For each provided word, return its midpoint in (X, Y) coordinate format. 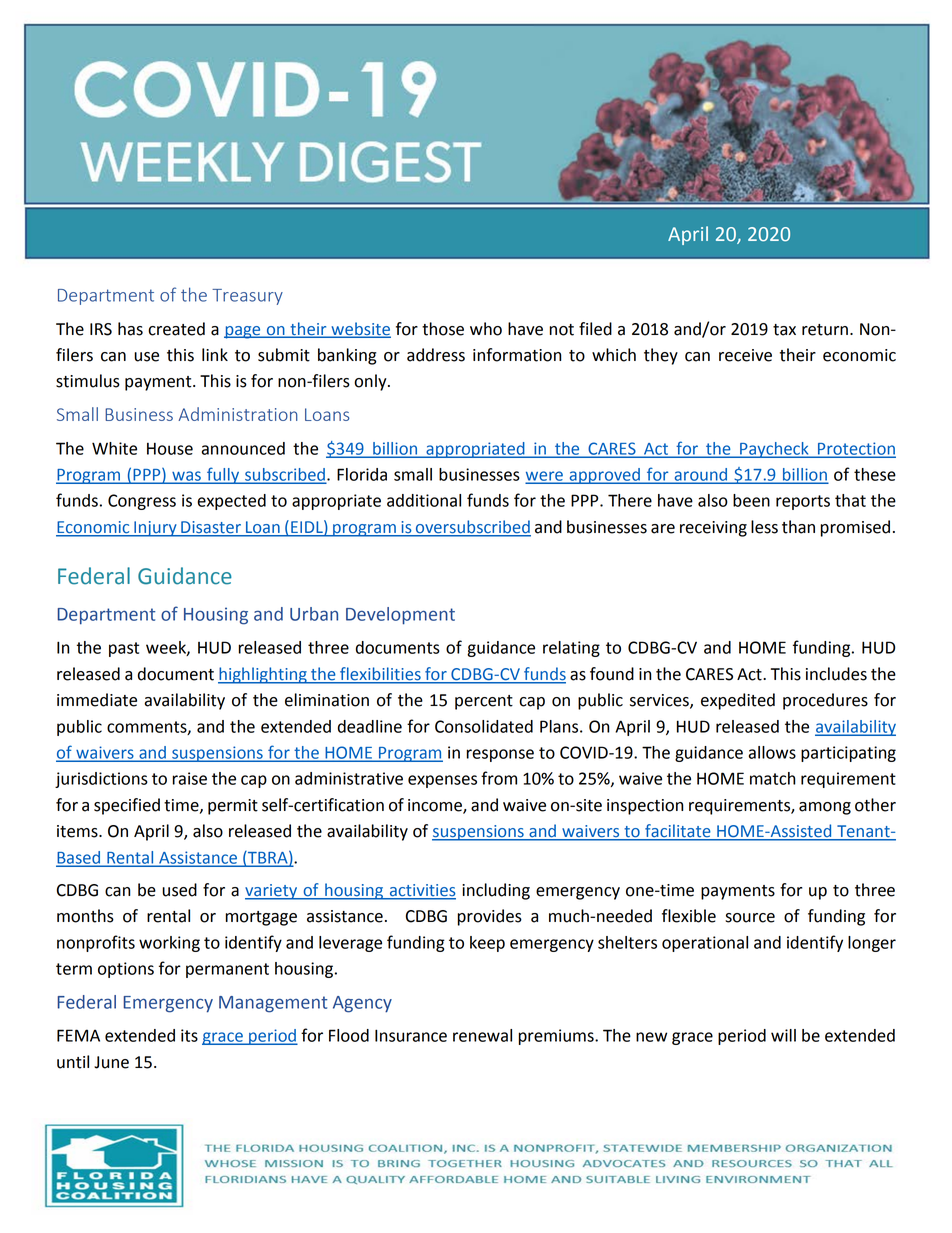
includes (836, 674)
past (124, 649)
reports (803, 502)
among (825, 808)
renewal (482, 1035)
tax (784, 330)
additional (424, 500)
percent (484, 702)
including (496, 891)
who (486, 329)
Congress (142, 502)
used (179, 890)
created (176, 329)
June (111, 1062)
